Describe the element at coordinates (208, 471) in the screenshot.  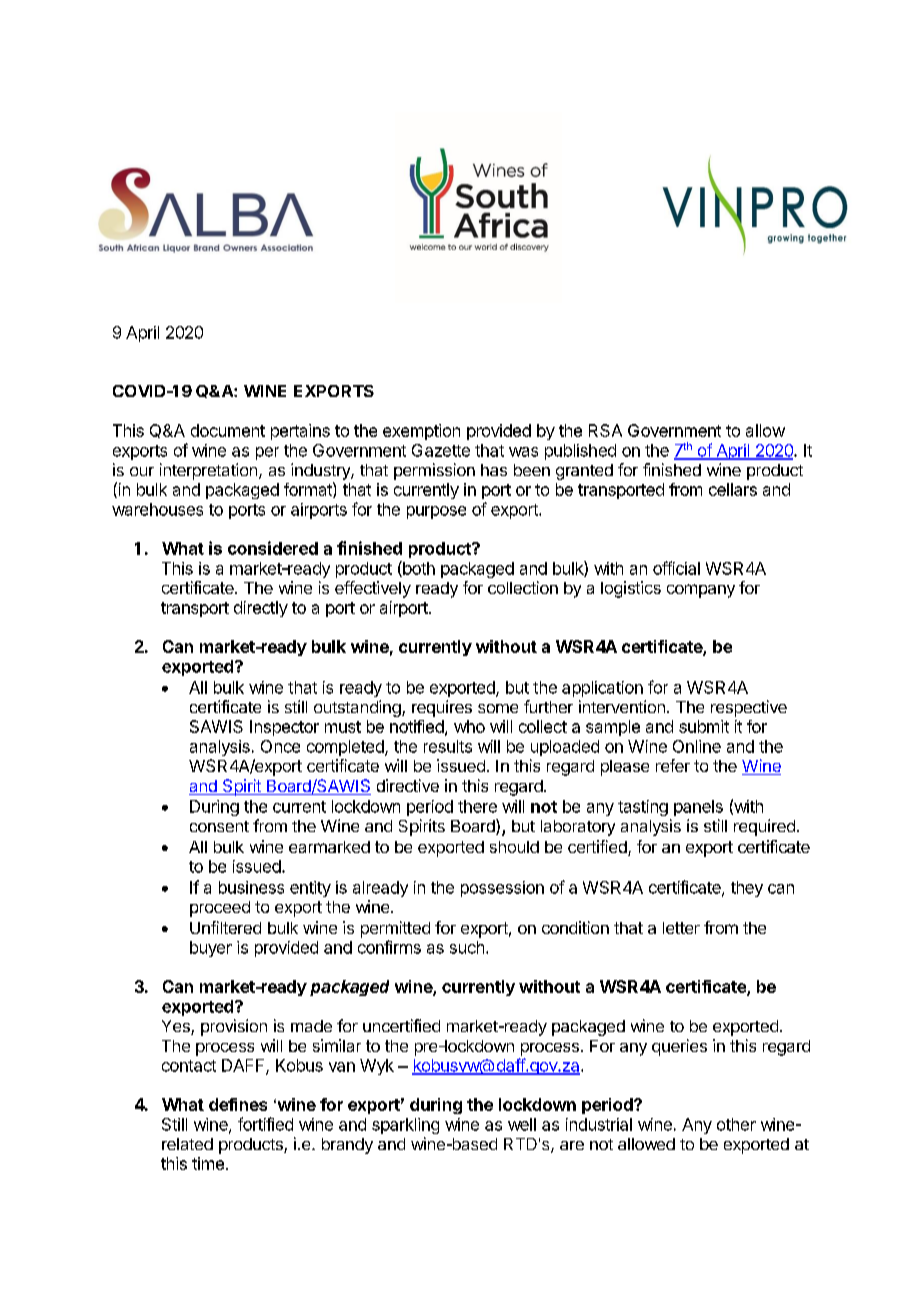
I see `interpretation` at that location.
